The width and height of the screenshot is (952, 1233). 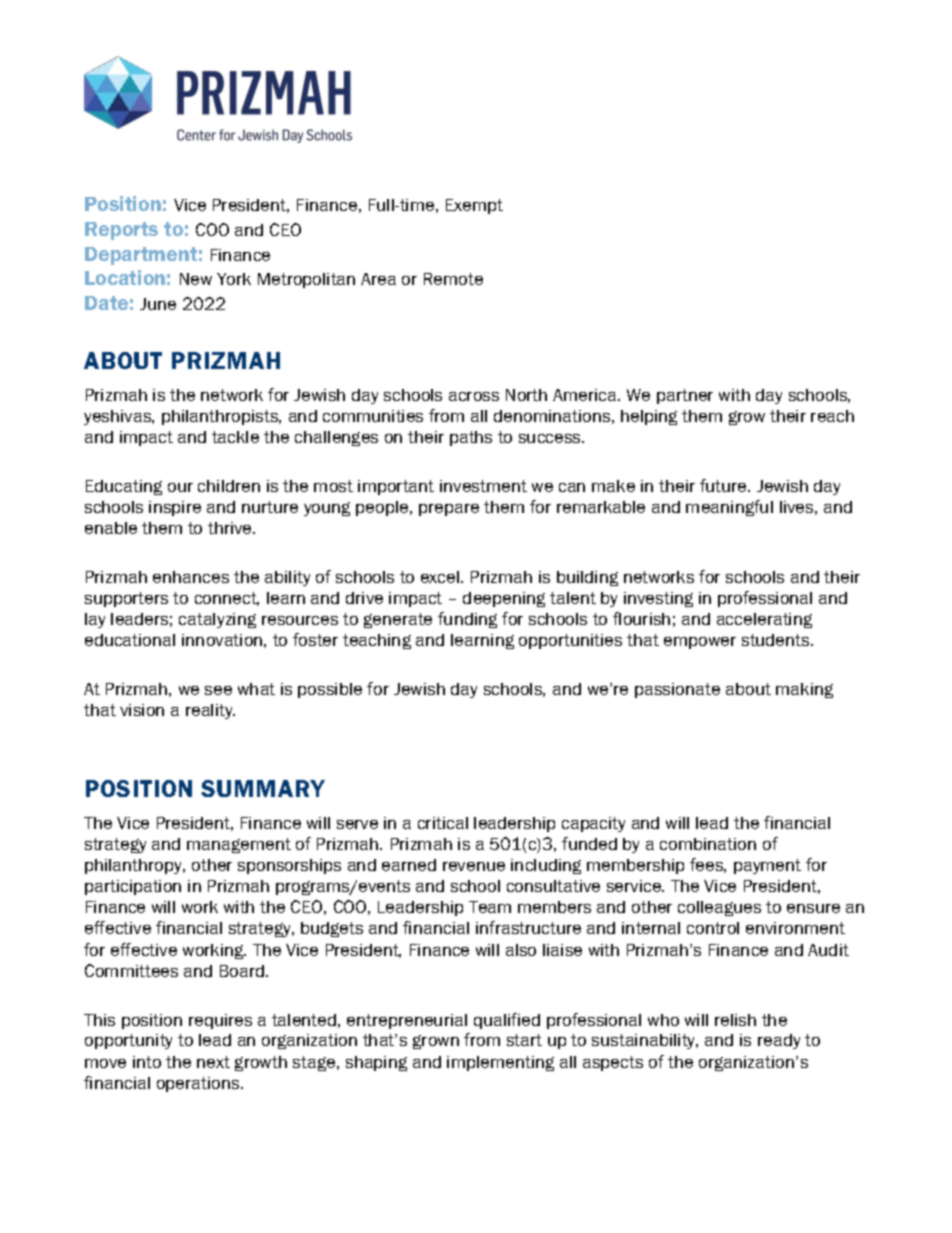 What do you see at coordinates (500, 1063) in the screenshot?
I see `implementing` at bounding box center [500, 1063].
